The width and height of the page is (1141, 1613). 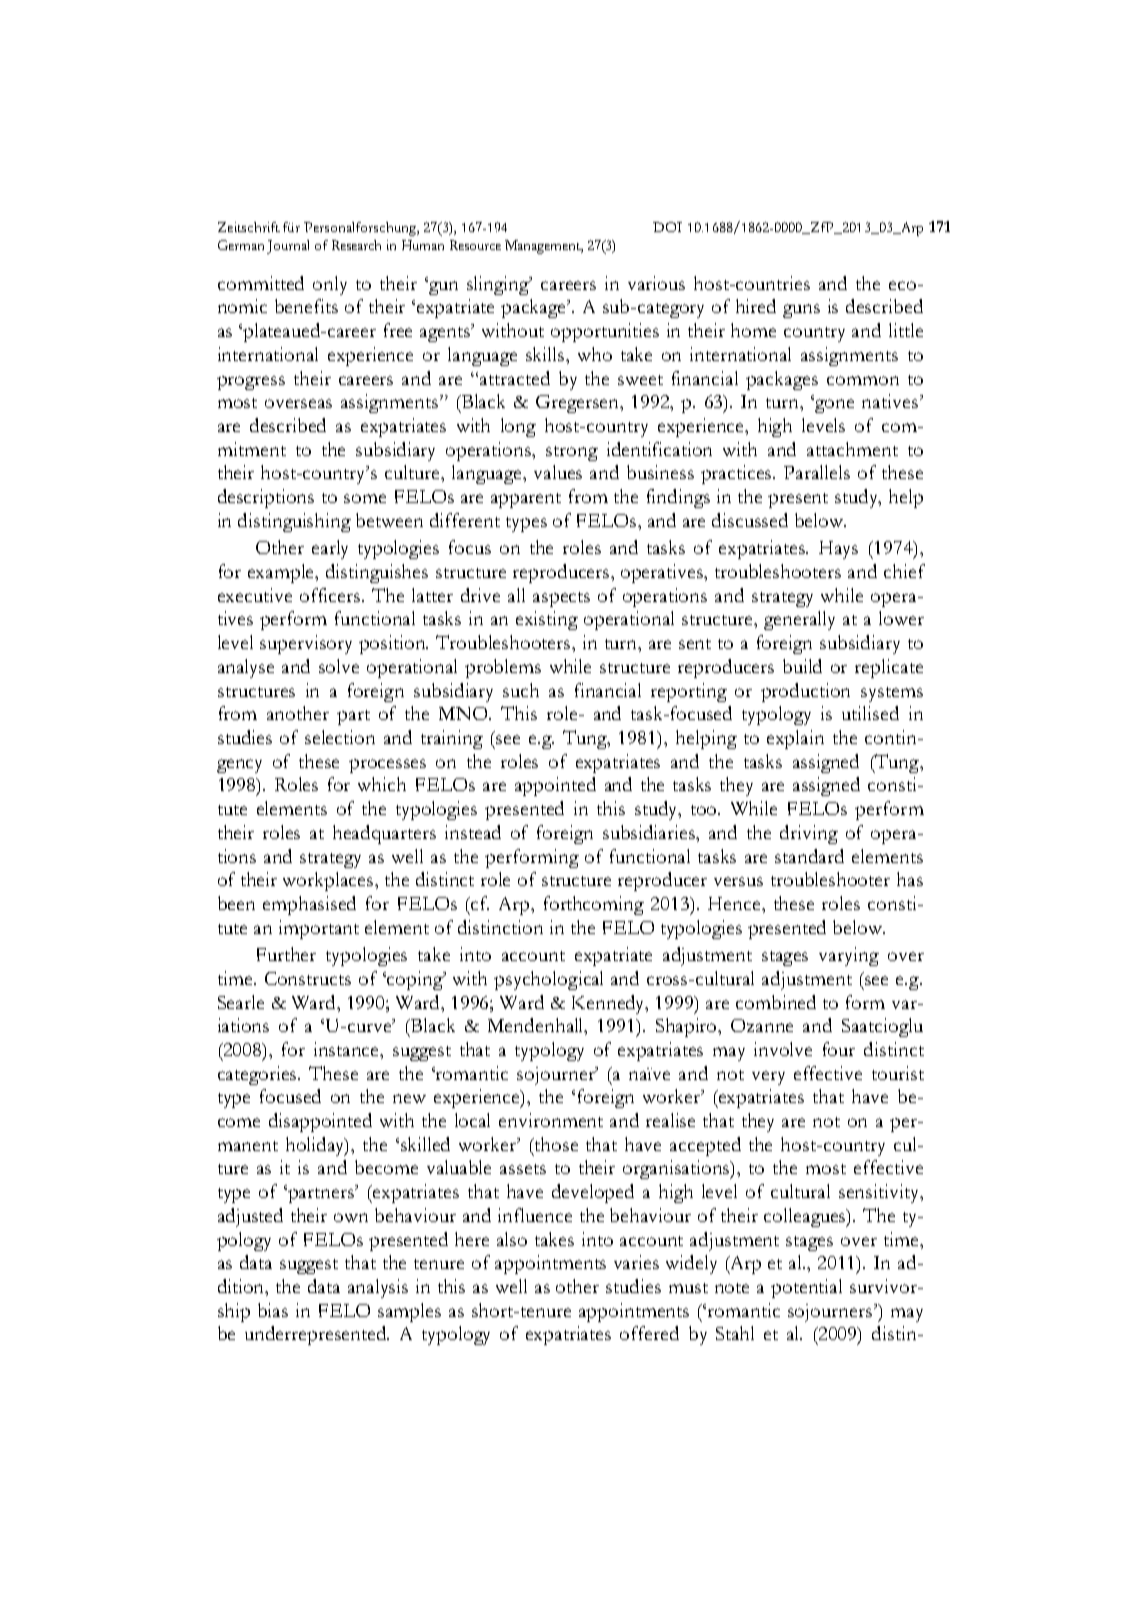 I want to click on important, so click(x=319, y=929).
